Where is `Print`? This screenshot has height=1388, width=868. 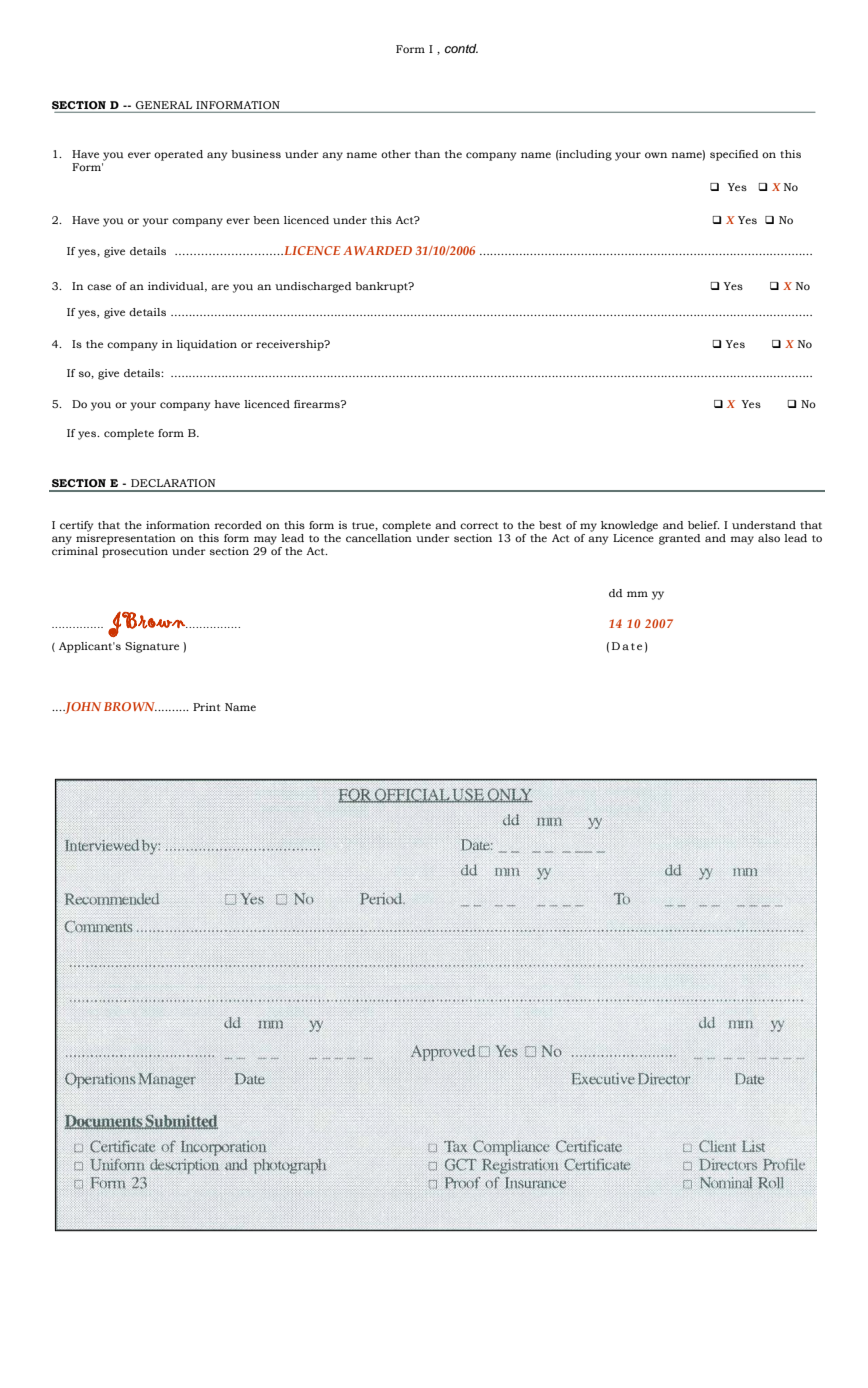
Print is located at coordinates (207, 707).
